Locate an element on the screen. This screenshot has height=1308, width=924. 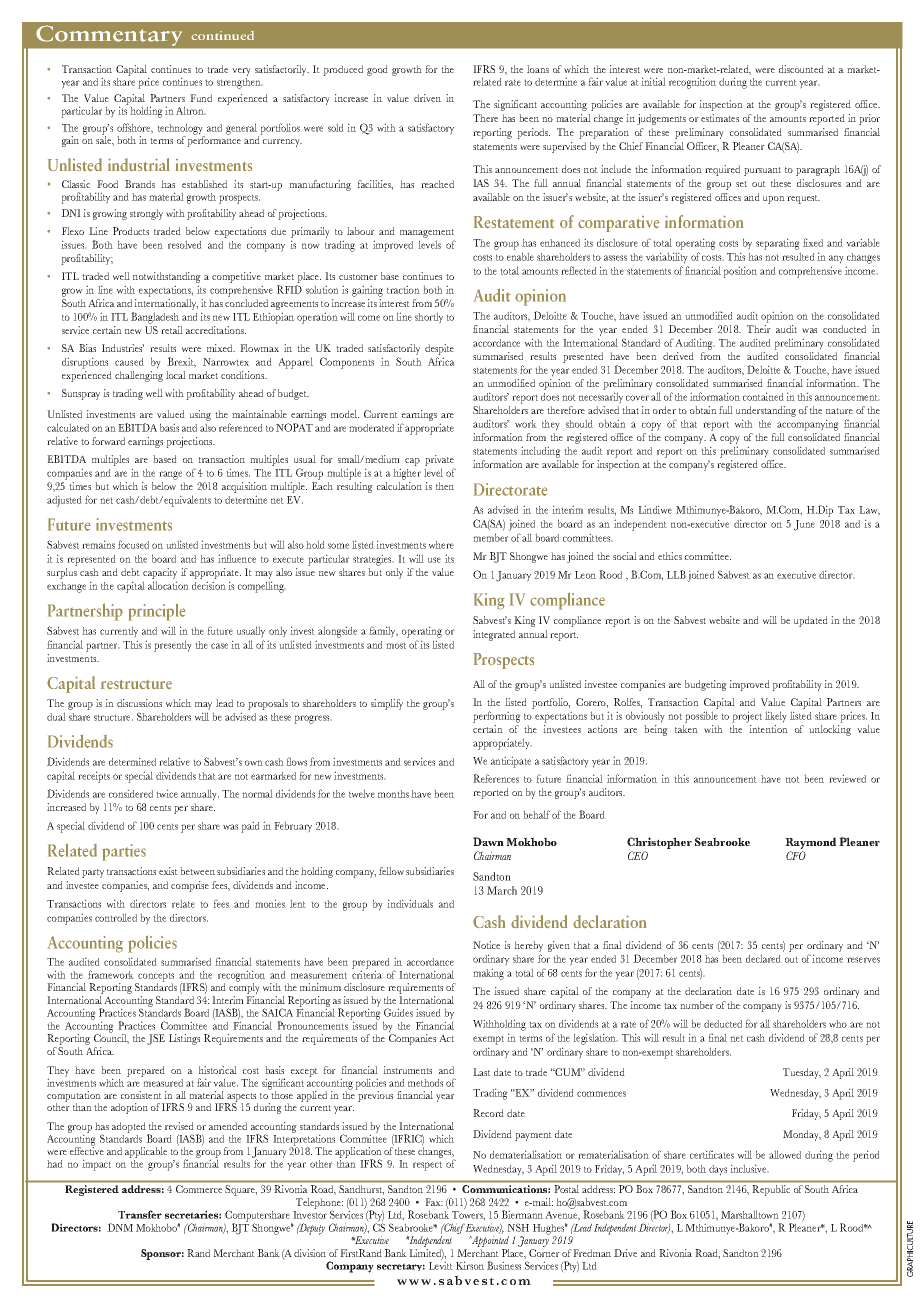
likely is located at coordinates (776, 717).
